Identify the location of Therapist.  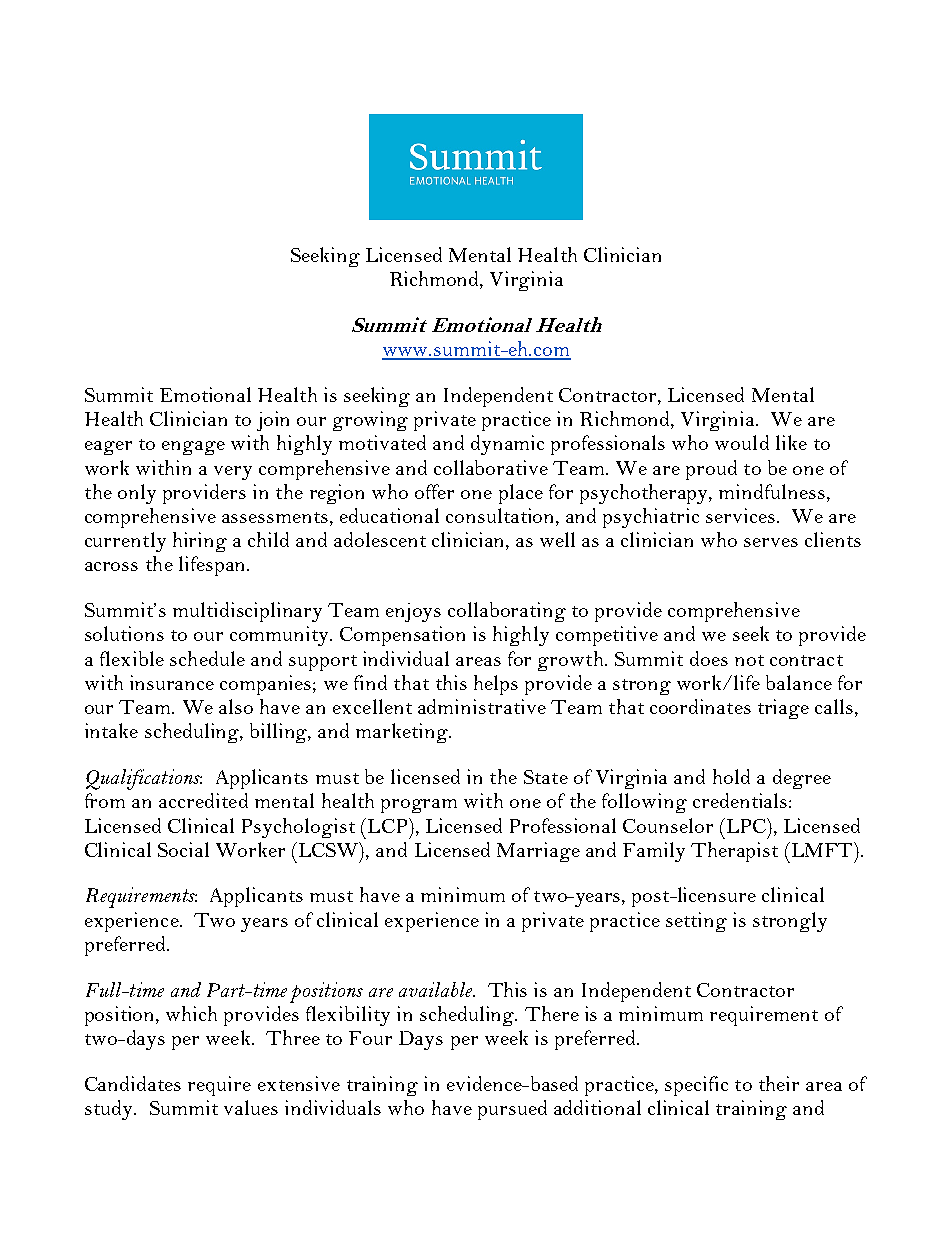
(734, 852).
